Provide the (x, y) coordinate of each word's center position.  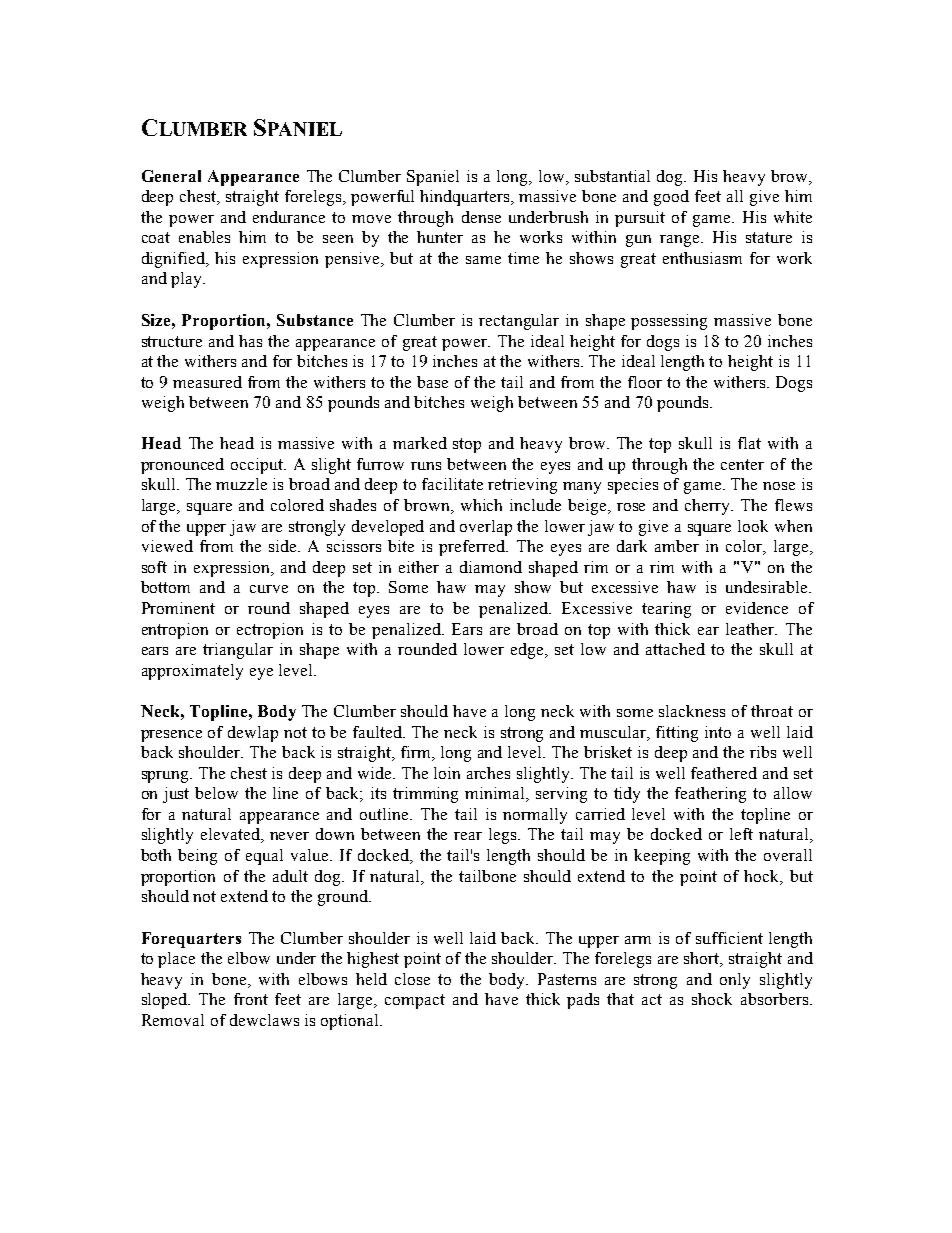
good (671, 198)
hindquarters (466, 198)
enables (204, 237)
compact (415, 1001)
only (735, 981)
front (251, 999)
